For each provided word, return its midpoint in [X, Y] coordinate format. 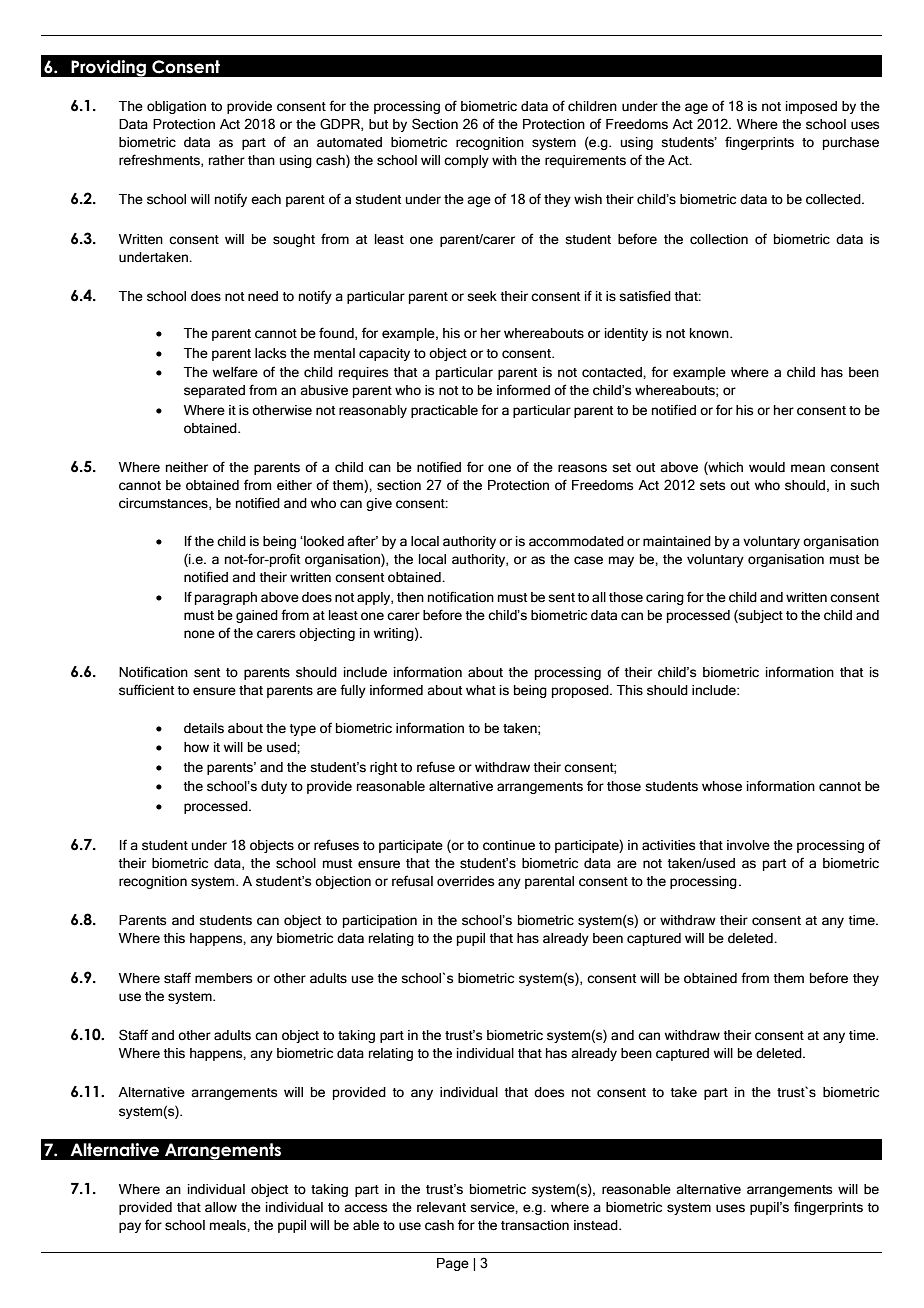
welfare [235, 372]
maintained [677, 541]
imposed [811, 107]
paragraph [226, 598]
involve [748, 845]
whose [722, 786]
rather [227, 160]
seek [482, 296]
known [710, 333]
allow [221, 1207]
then [410, 597]
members [223, 978]
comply [466, 161]
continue [509, 845]
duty [274, 787]
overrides [465, 881]
